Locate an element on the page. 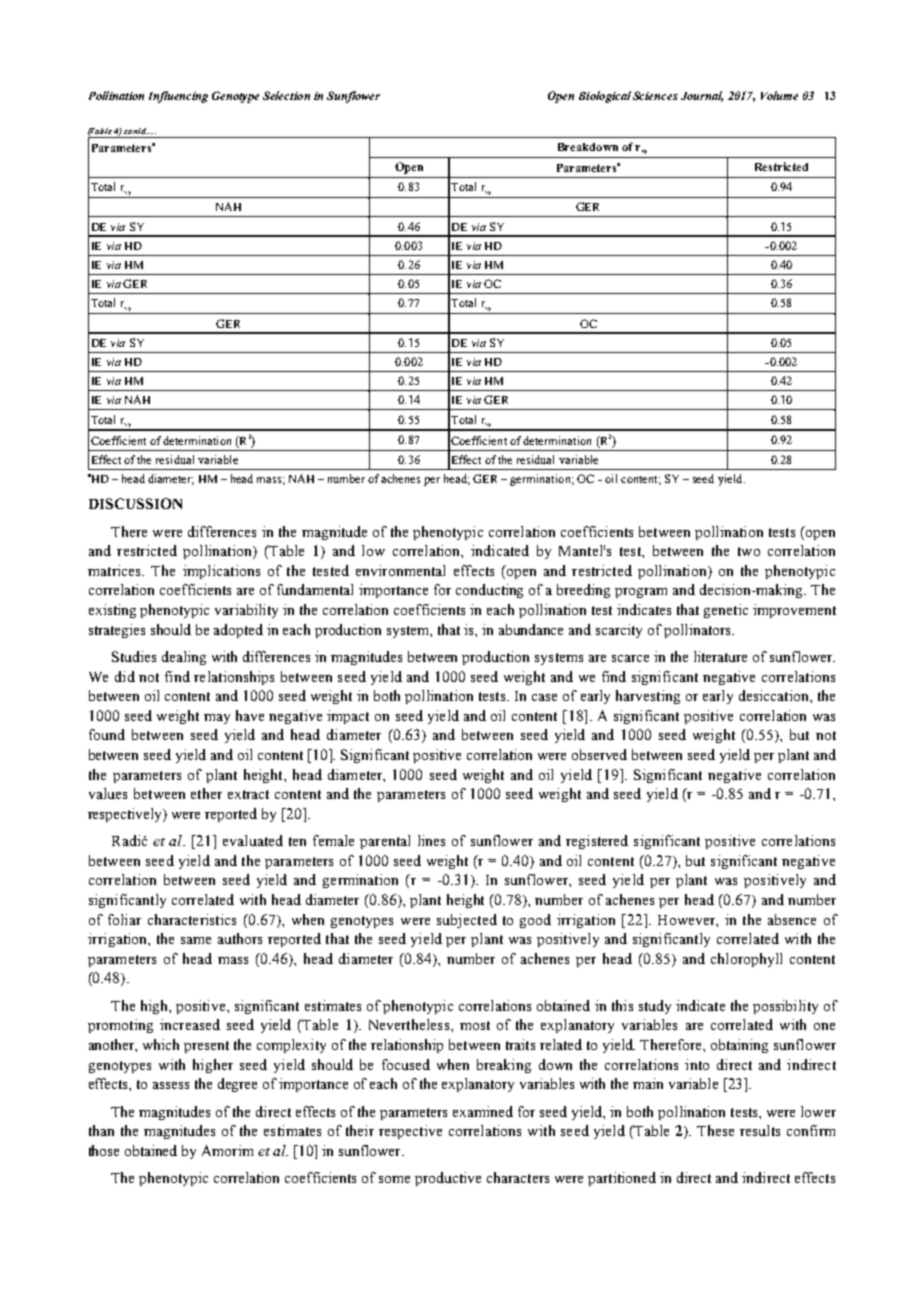  Journal is located at coordinates (702, 96).
